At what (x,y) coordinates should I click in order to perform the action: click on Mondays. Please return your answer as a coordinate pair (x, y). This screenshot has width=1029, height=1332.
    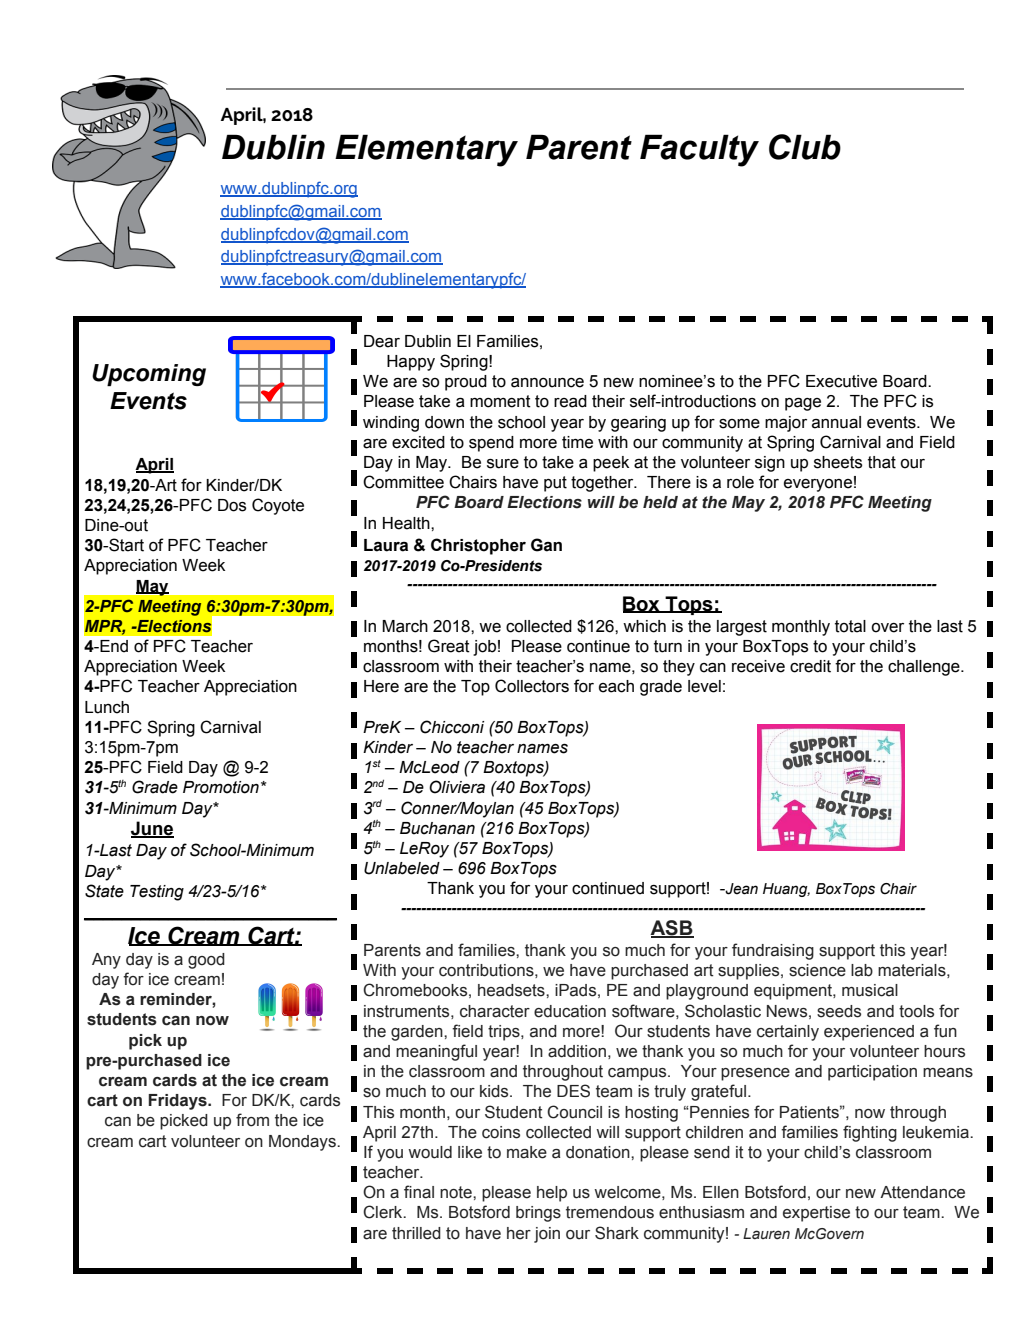
    Looking at the image, I should click on (303, 1143).
